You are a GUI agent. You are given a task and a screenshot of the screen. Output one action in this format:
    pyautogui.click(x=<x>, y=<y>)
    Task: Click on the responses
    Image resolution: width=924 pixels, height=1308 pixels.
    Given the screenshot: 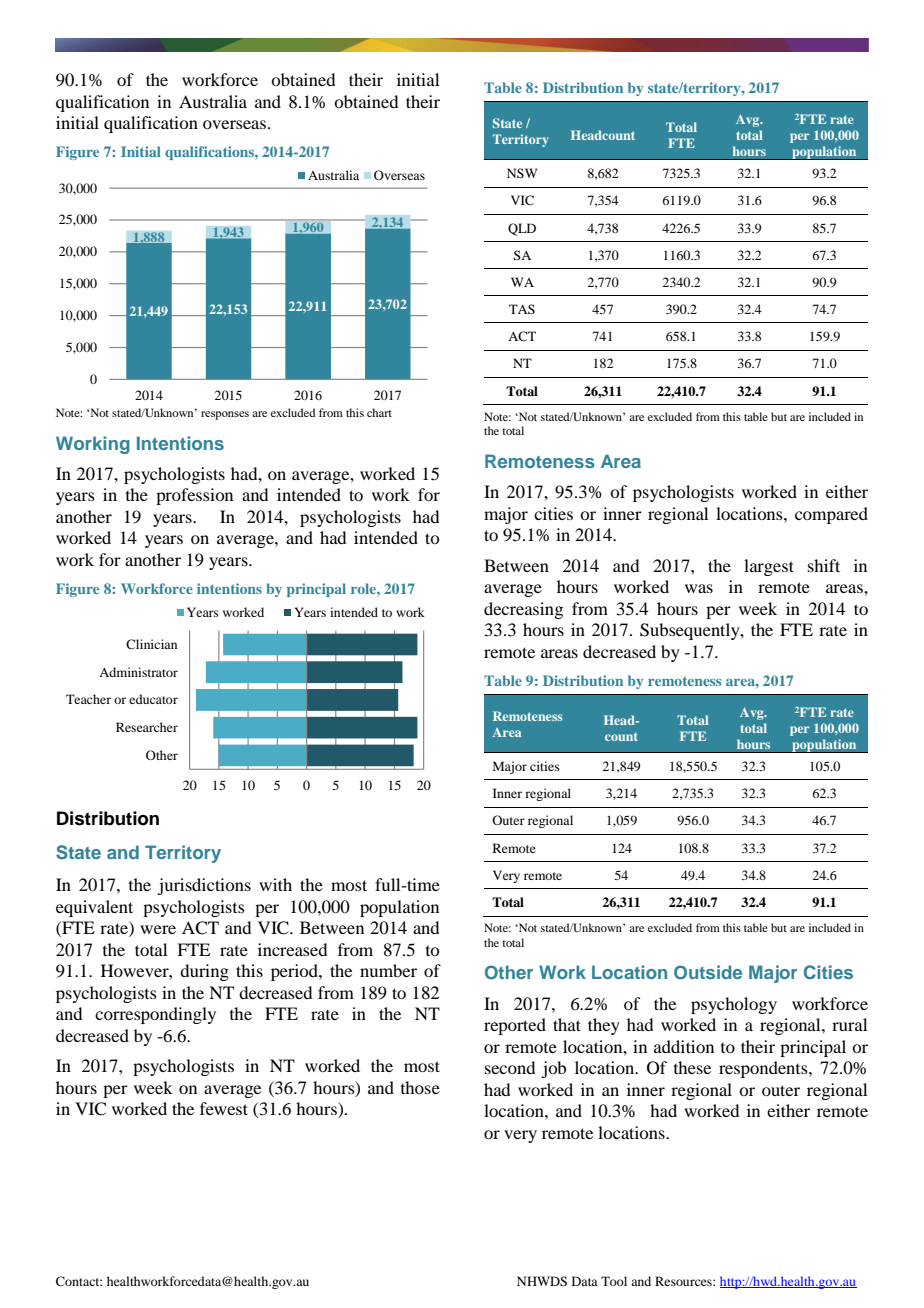 What is the action you would take?
    pyautogui.click(x=225, y=415)
